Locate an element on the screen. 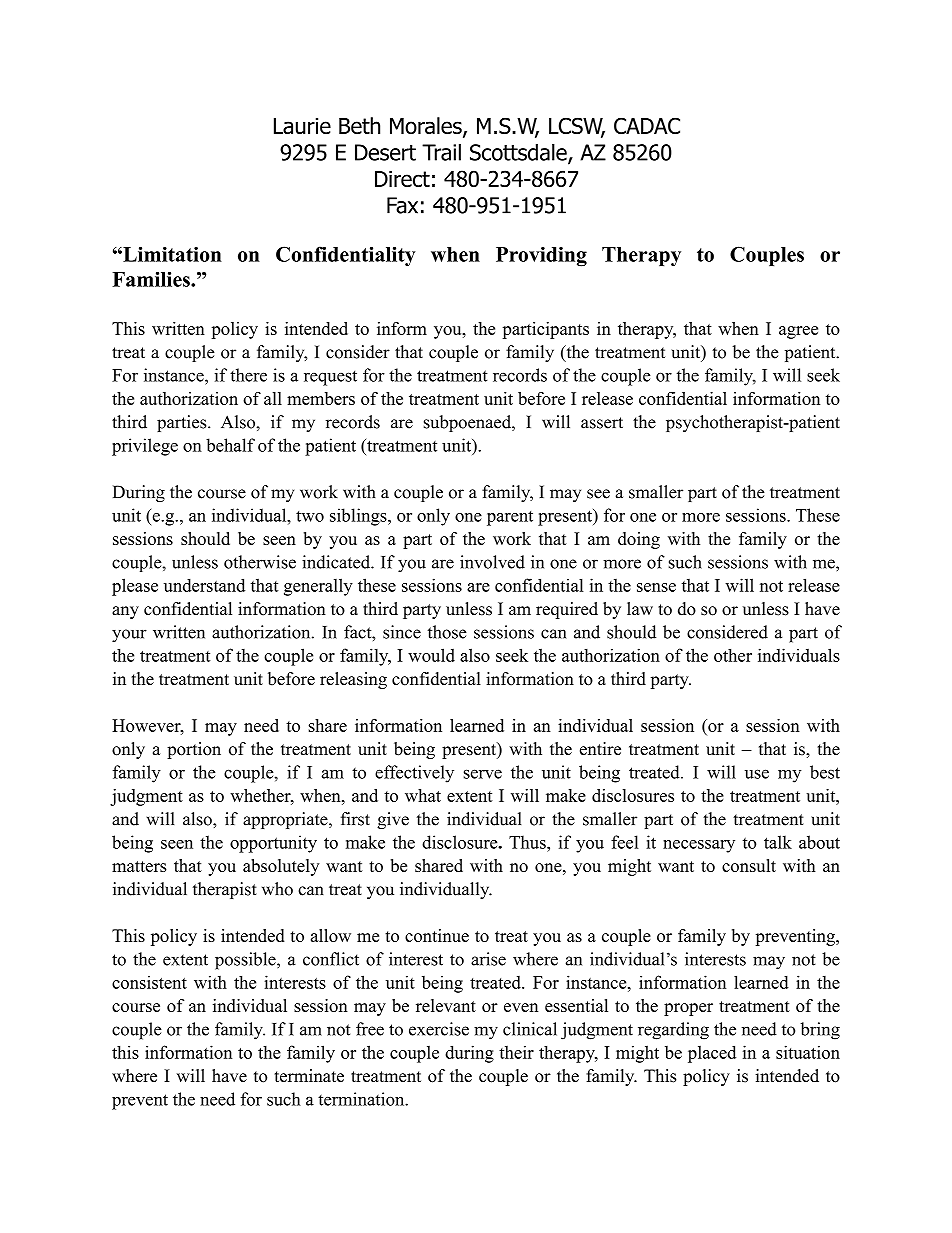  there is located at coordinates (248, 375).
